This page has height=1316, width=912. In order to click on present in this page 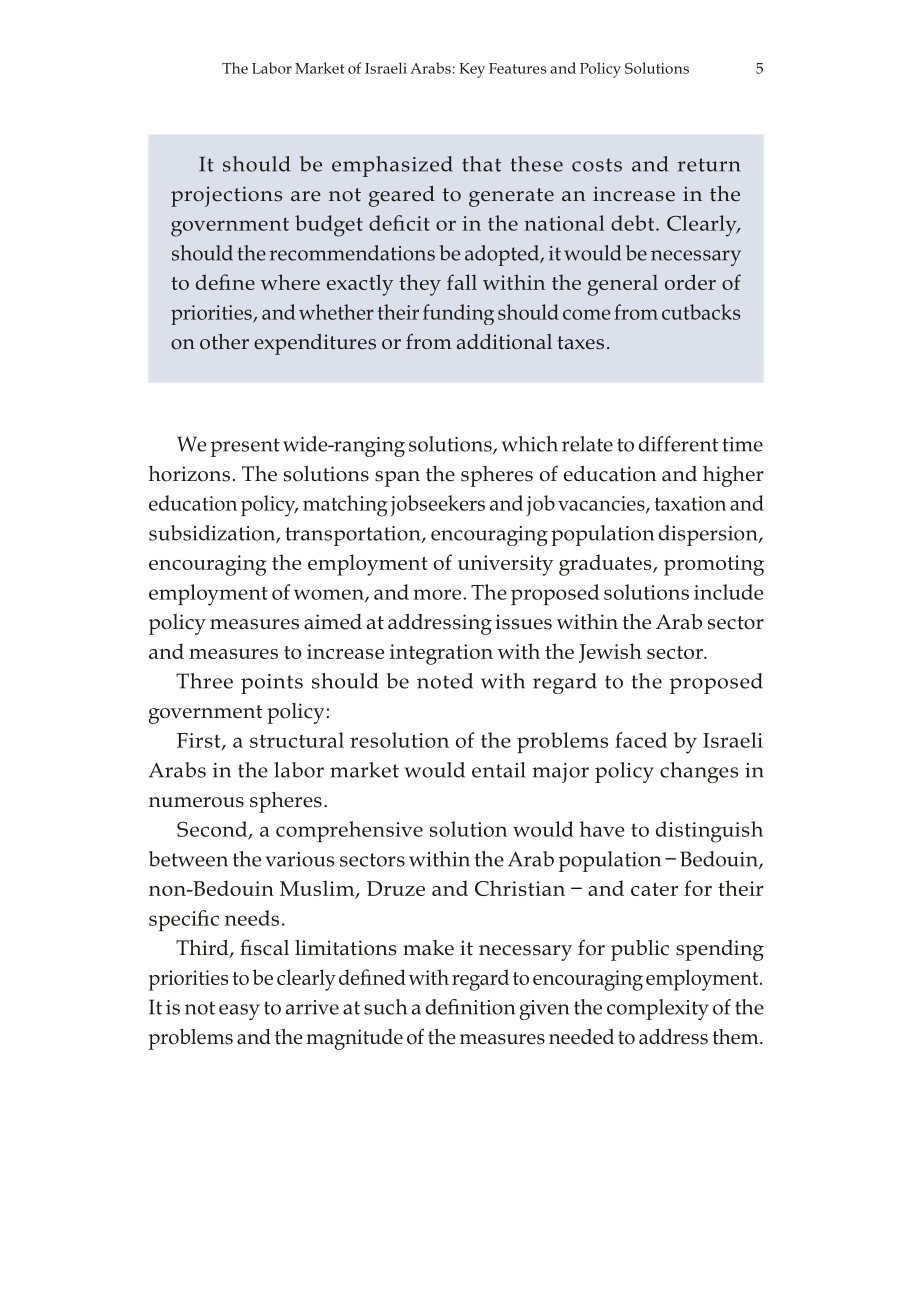, I will do `click(245, 447)`.
